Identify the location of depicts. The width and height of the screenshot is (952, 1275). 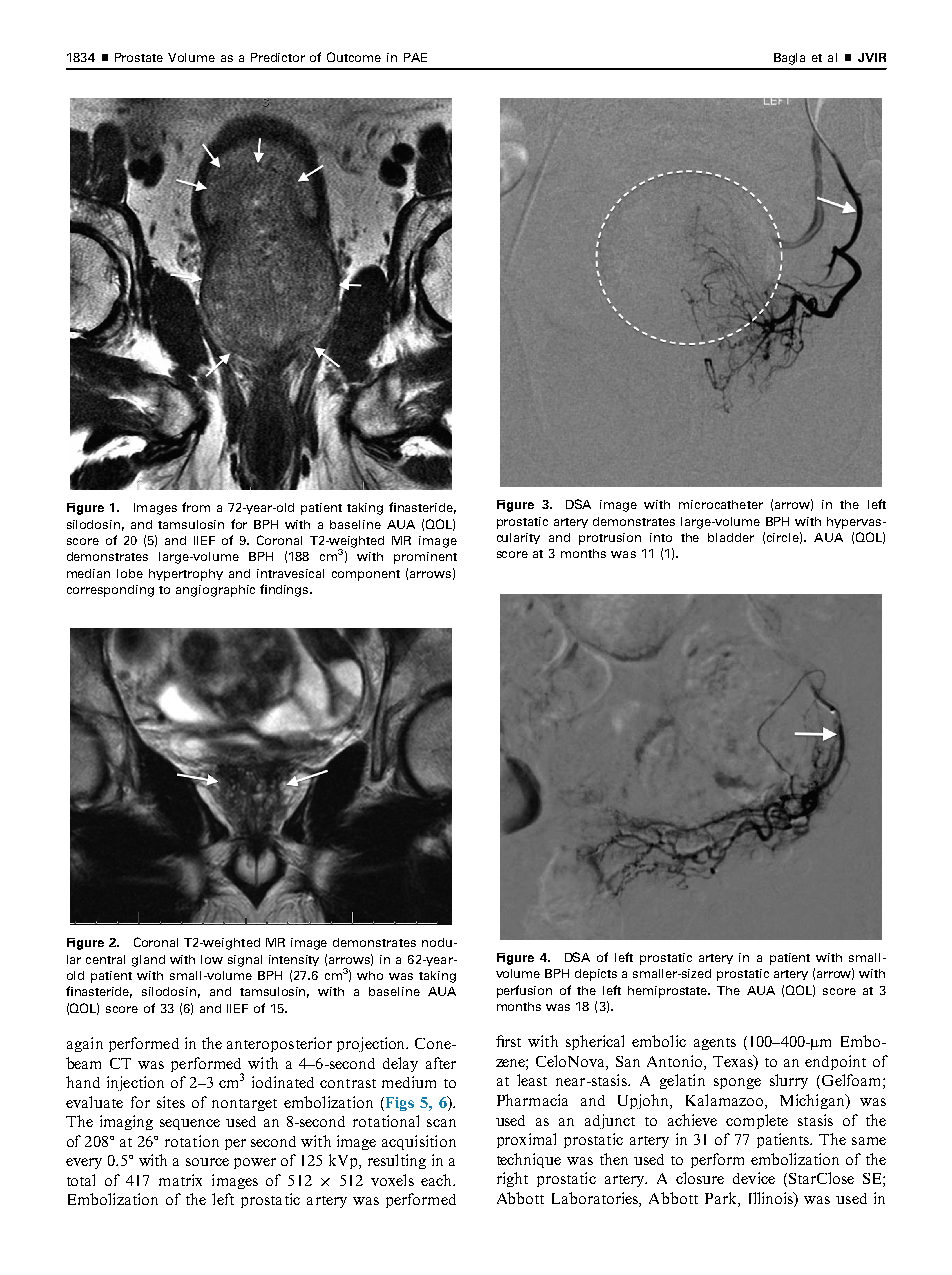
(596, 975).
